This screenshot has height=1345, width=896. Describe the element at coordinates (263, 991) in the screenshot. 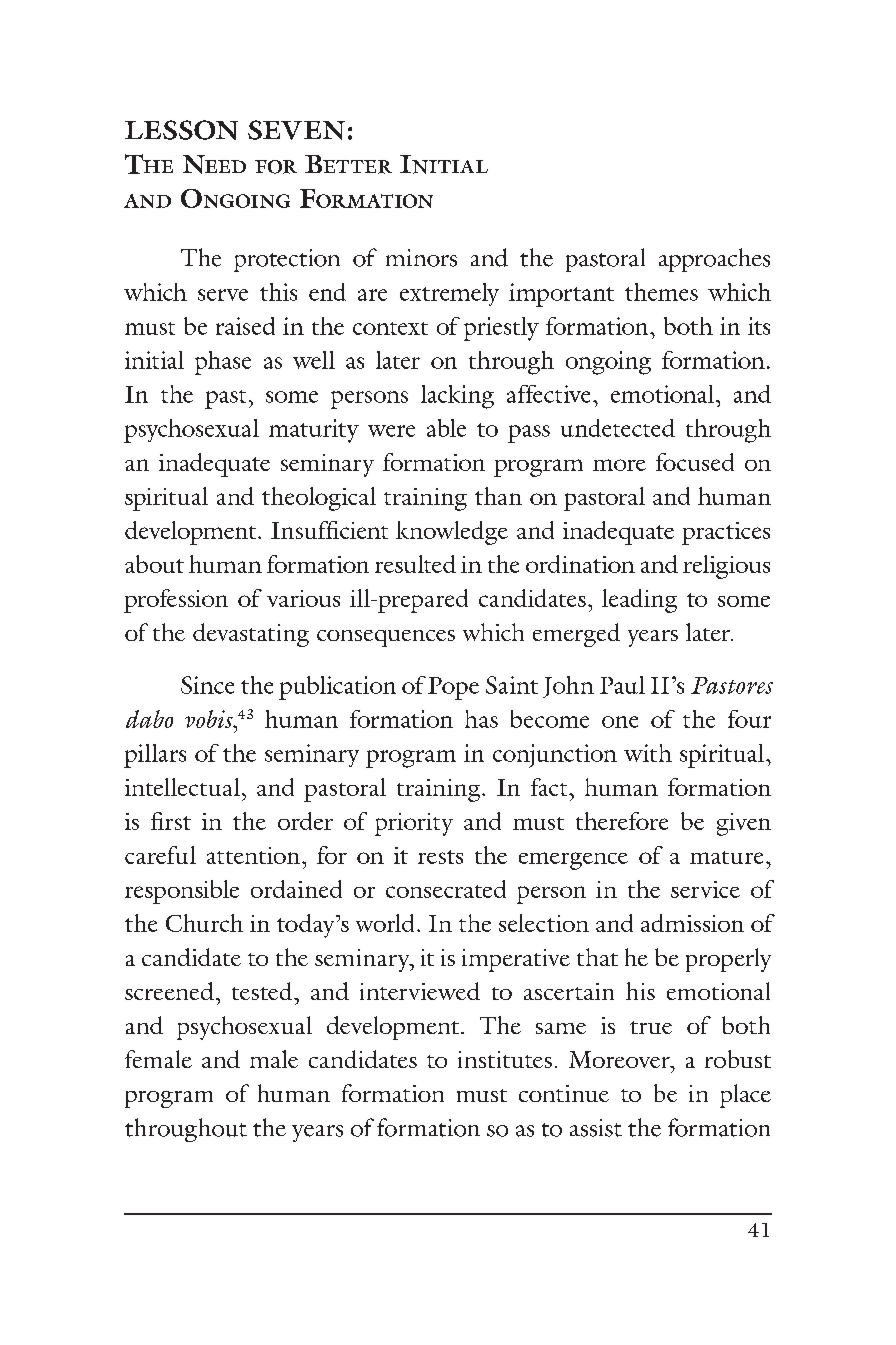

I see `tested` at that location.
